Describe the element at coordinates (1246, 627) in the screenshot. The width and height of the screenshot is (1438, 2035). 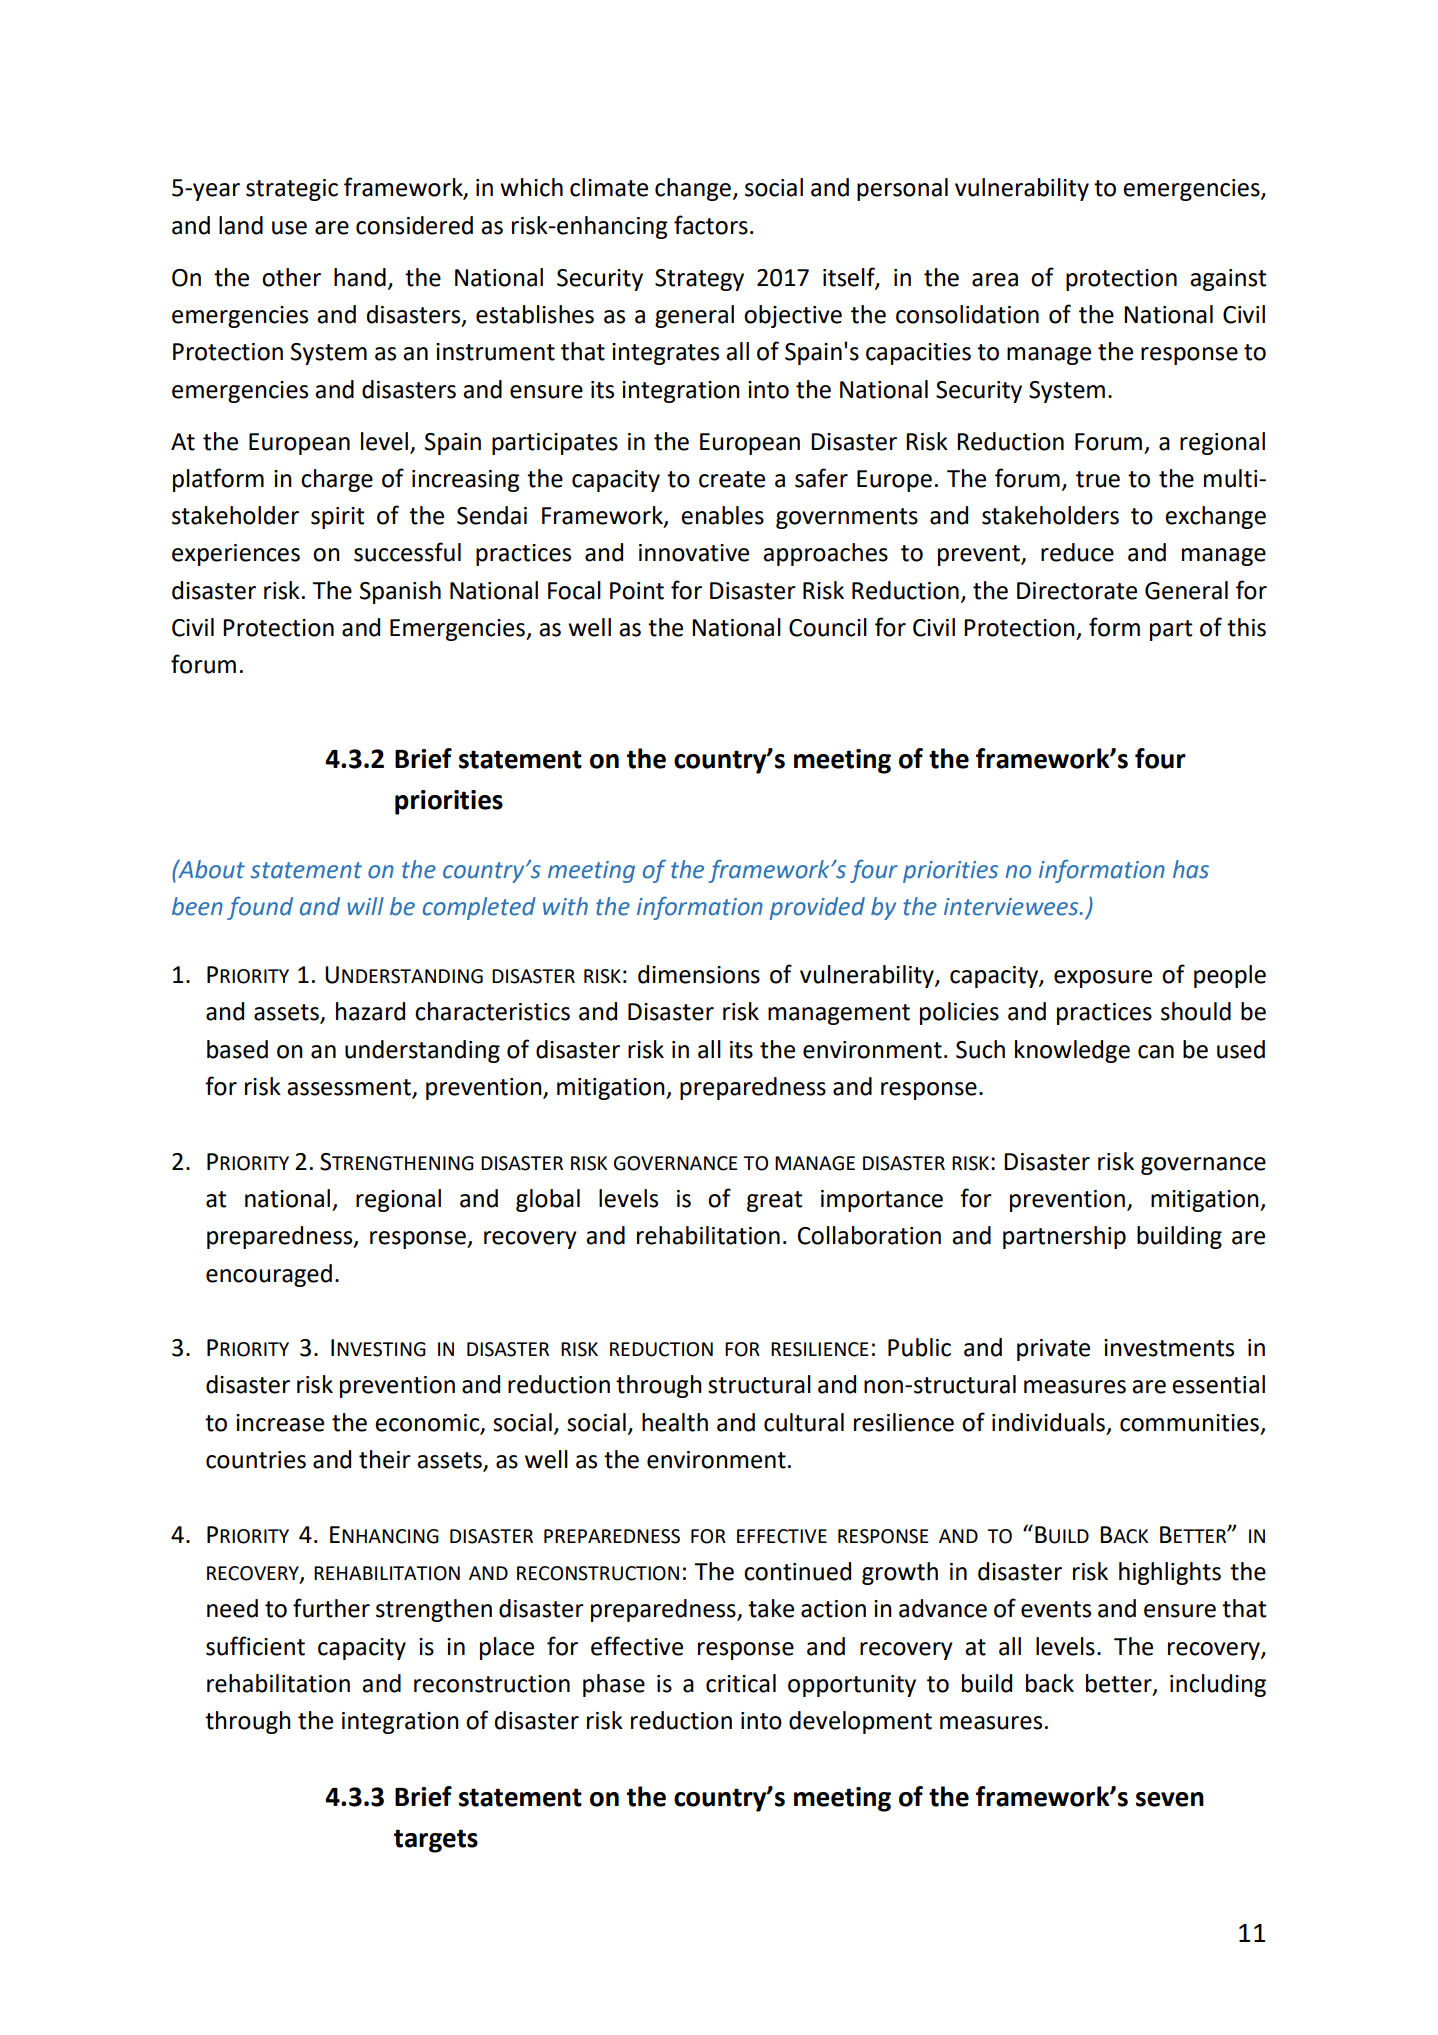
I see `this` at that location.
